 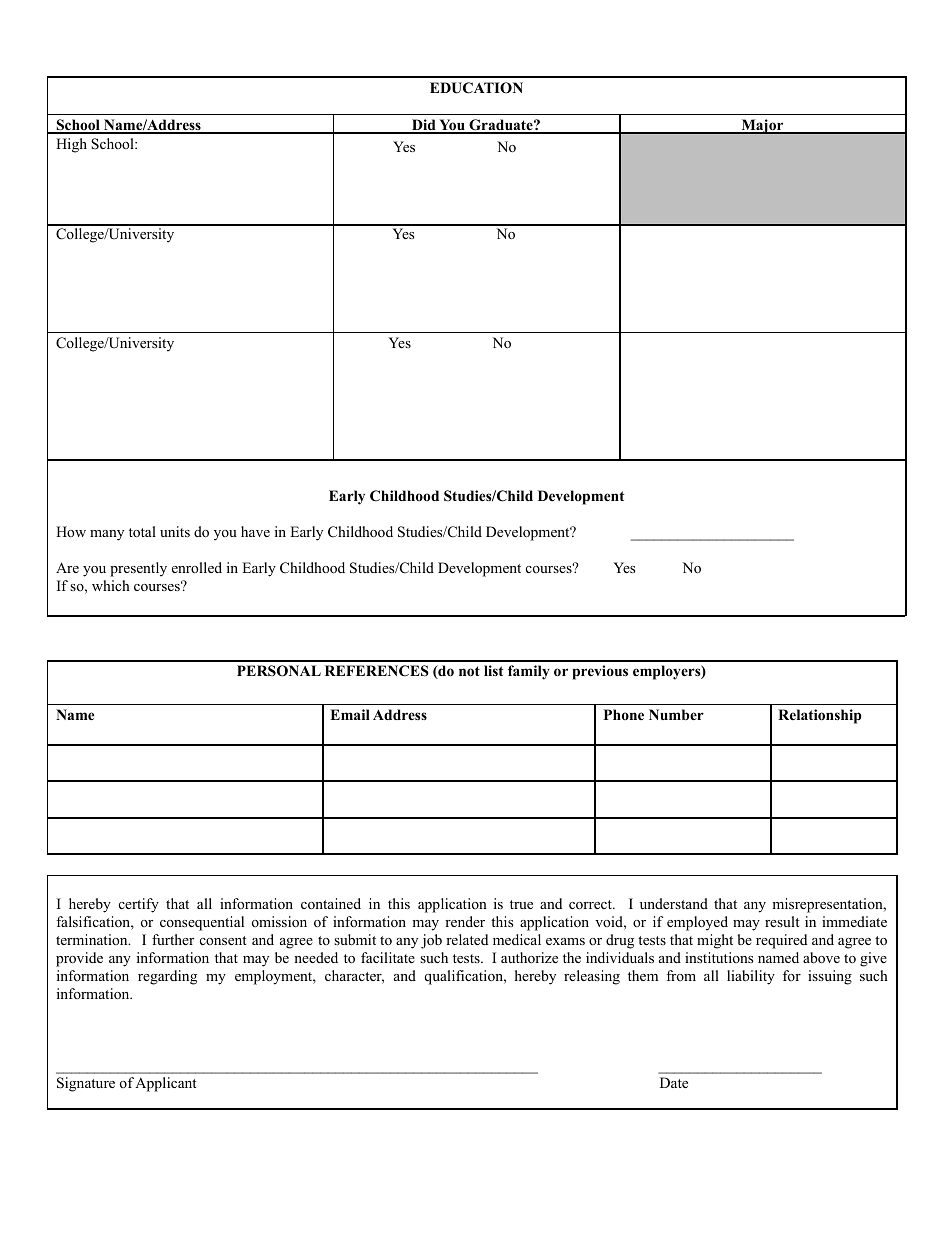 What do you see at coordinates (255, 531) in the screenshot?
I see `have` at bounding box center [255, 531].
